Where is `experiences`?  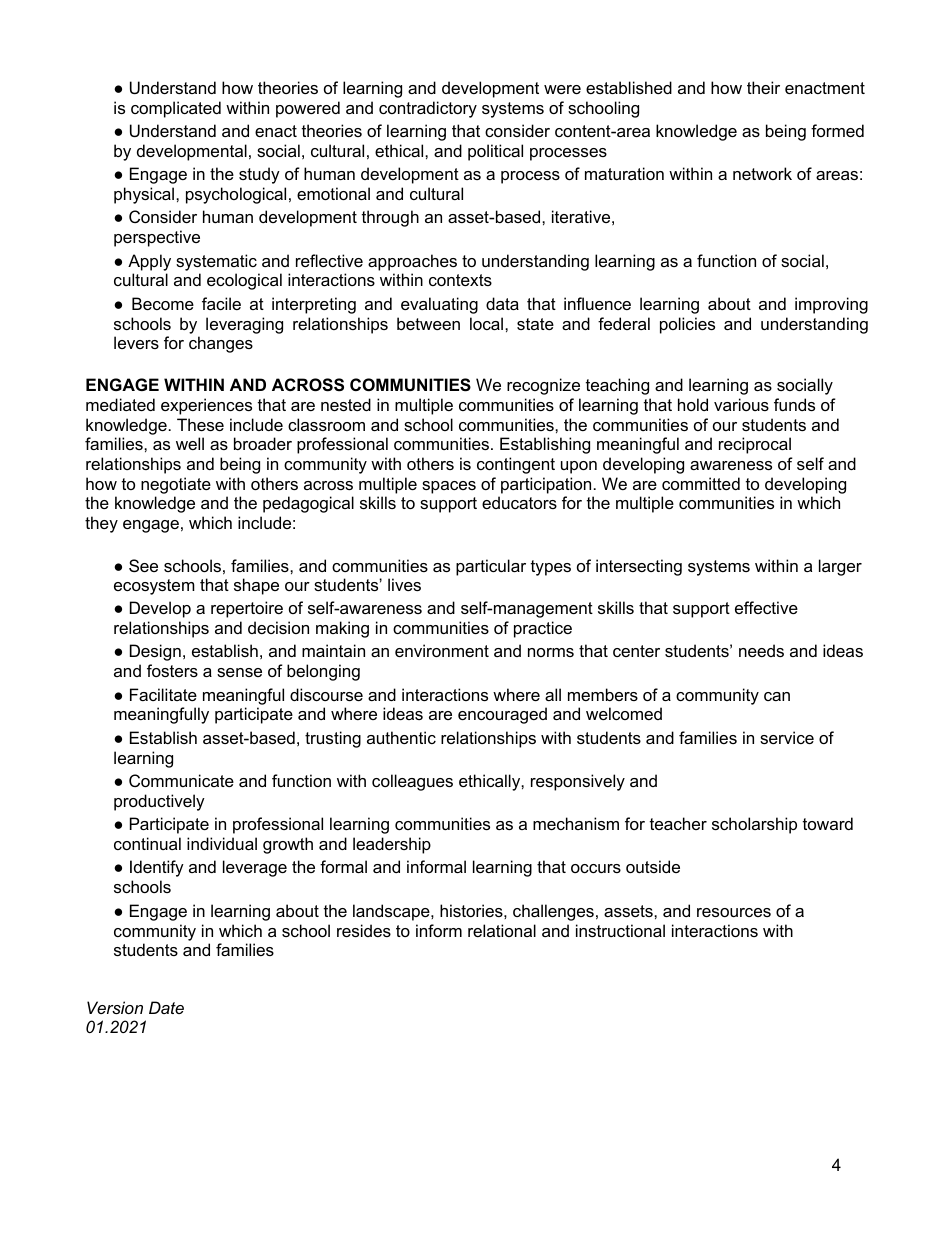 experiences is located at coordinates (206, 406).
